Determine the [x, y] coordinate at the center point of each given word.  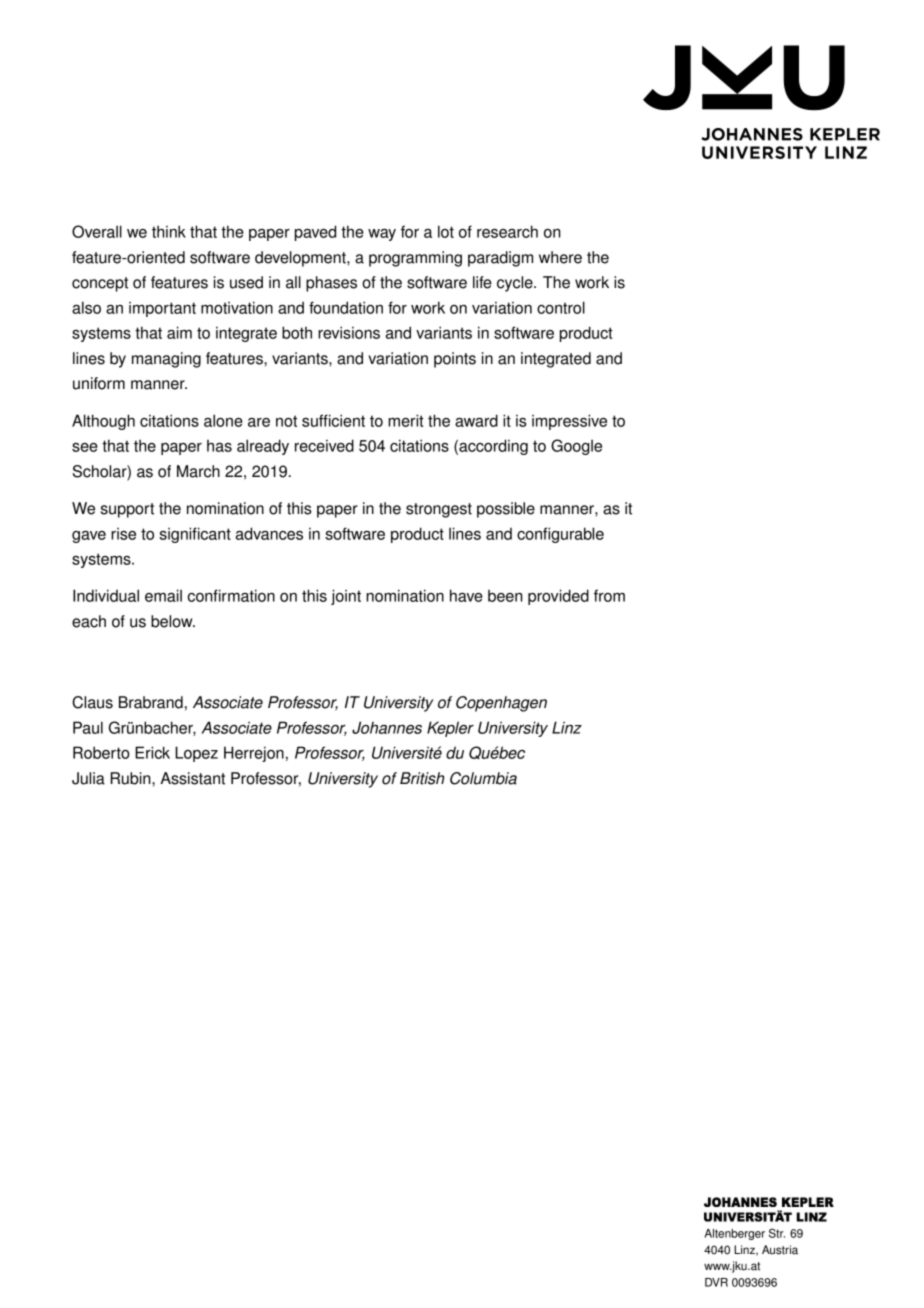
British [422, 778]
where [560, 257]
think [169, 231]
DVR [716, 1282]
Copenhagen [501, 704]
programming [415, 259]
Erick [152, 752]
